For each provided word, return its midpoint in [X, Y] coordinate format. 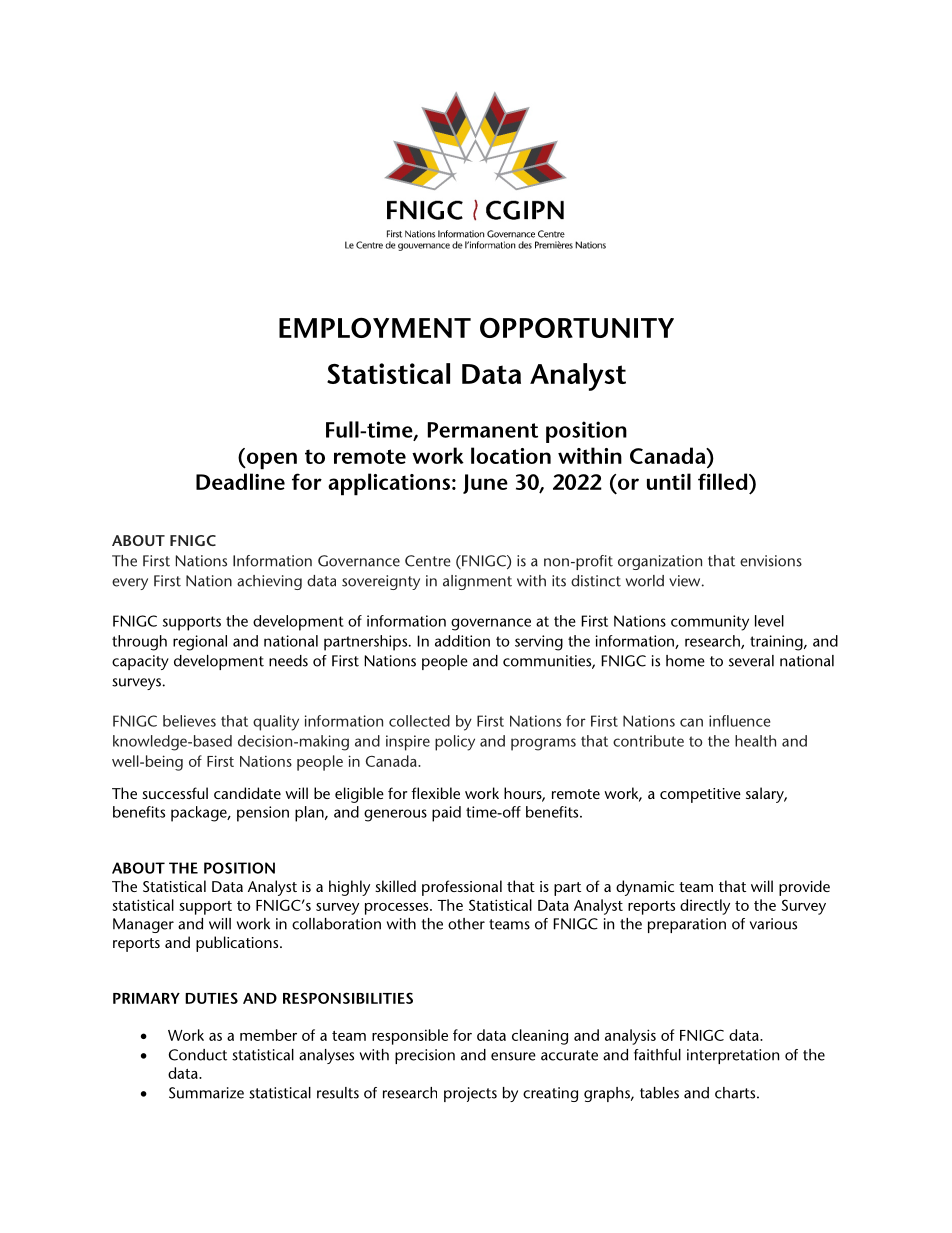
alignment [477, 582]
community [710, 623]
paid [446, 814]
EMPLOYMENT [375, 328]
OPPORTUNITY [577, 328]
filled [724, 481]
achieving [269, 582]
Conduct [198, 1055]
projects [470, 1094]
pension [263, 814]
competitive [700, 795]
